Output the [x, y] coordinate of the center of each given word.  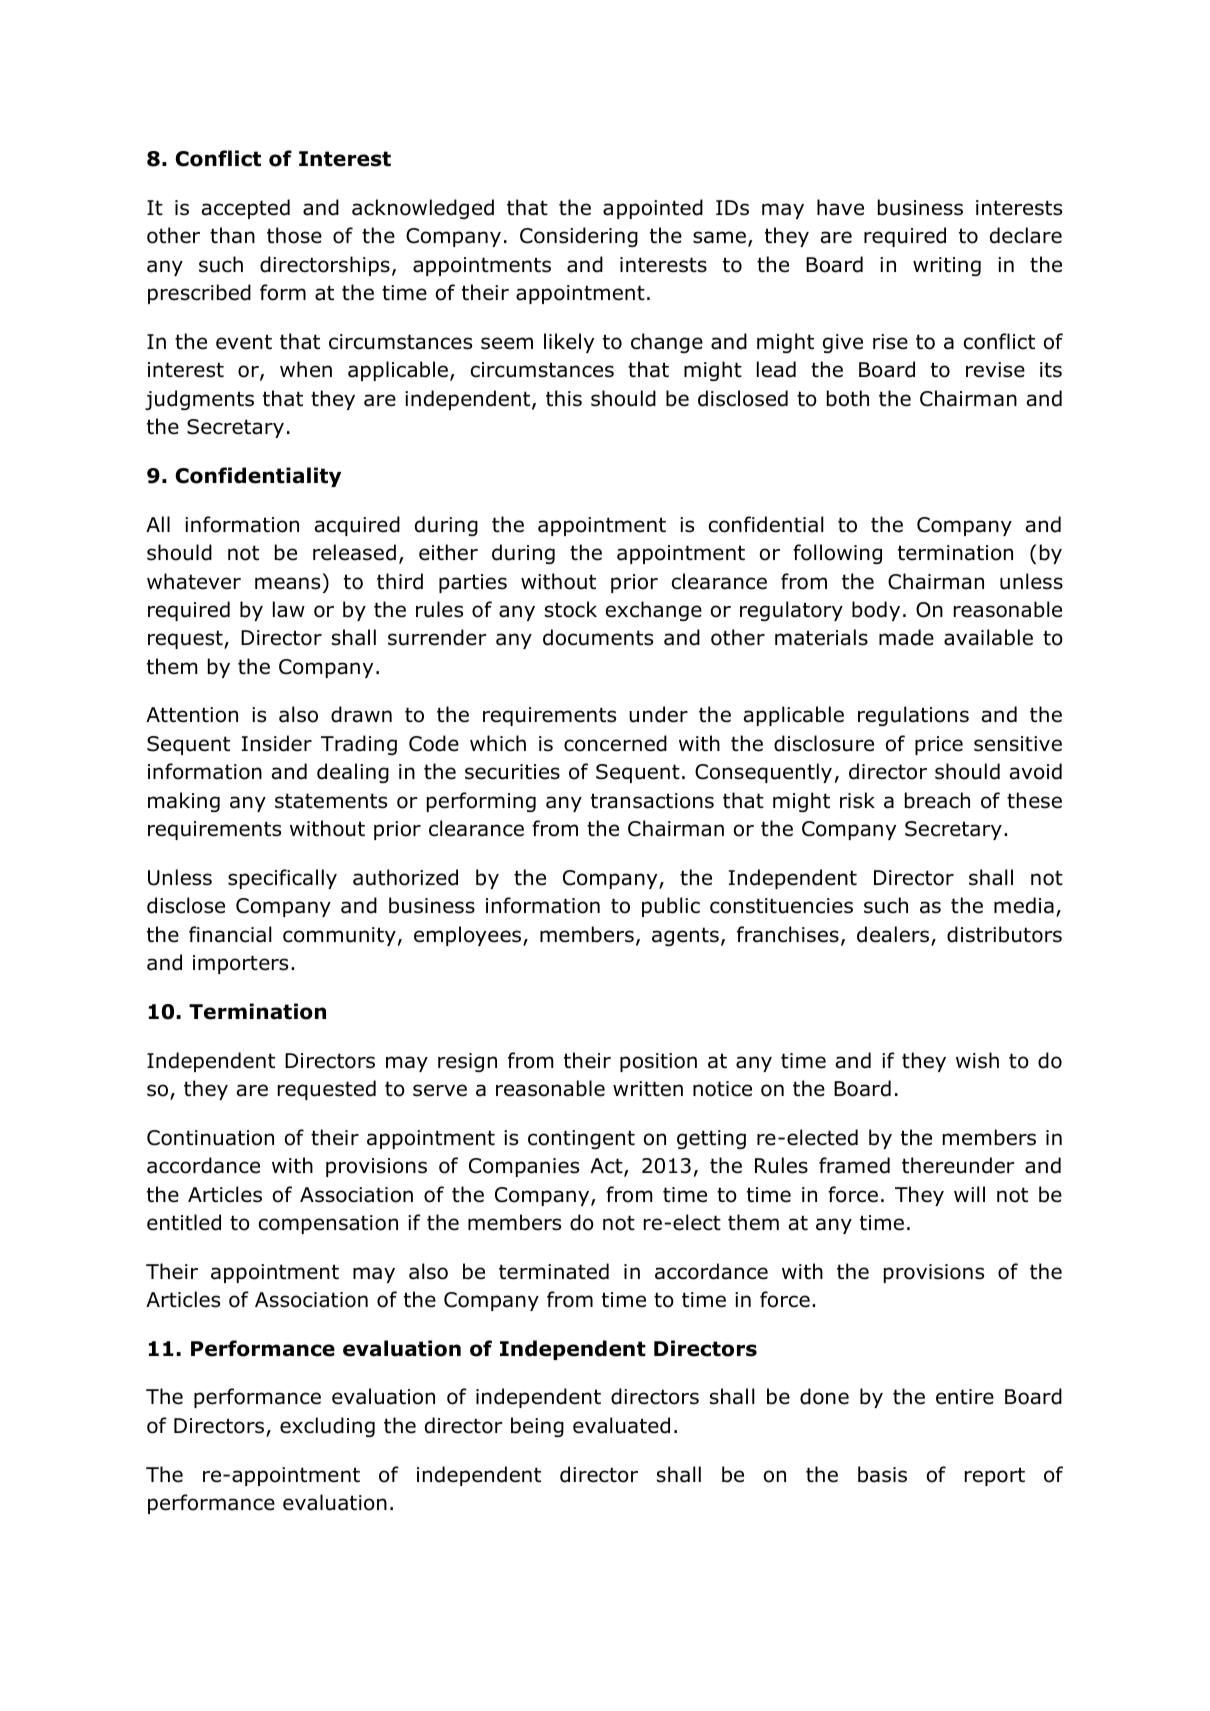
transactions [652, 801]
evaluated [621, 1425]
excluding [327, 1427]
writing [947, 266]
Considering [579, 237]
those [294, 235]
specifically [282, 879]
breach [937, 800]
